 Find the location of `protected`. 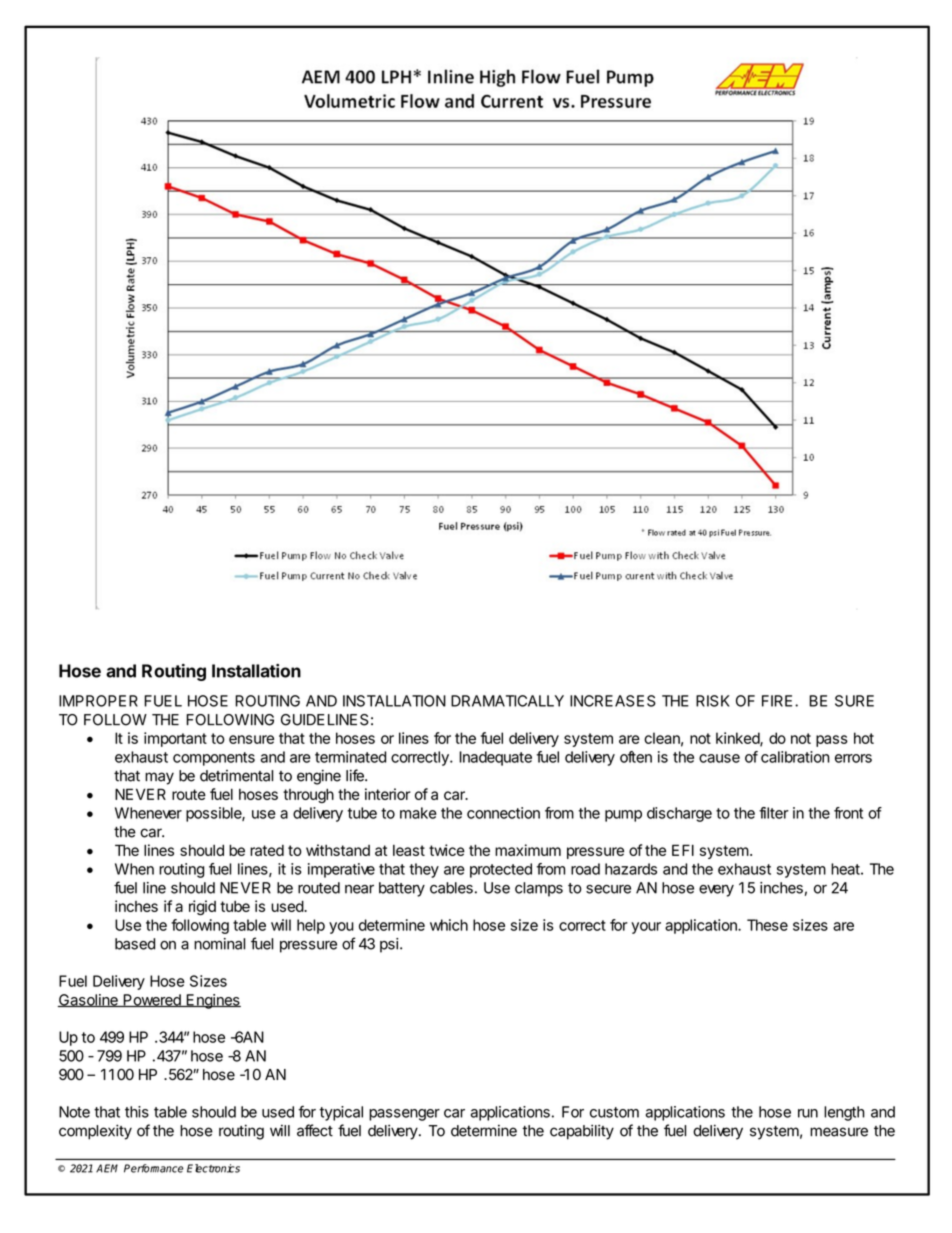

protected is located at coordinates (501, 870).
